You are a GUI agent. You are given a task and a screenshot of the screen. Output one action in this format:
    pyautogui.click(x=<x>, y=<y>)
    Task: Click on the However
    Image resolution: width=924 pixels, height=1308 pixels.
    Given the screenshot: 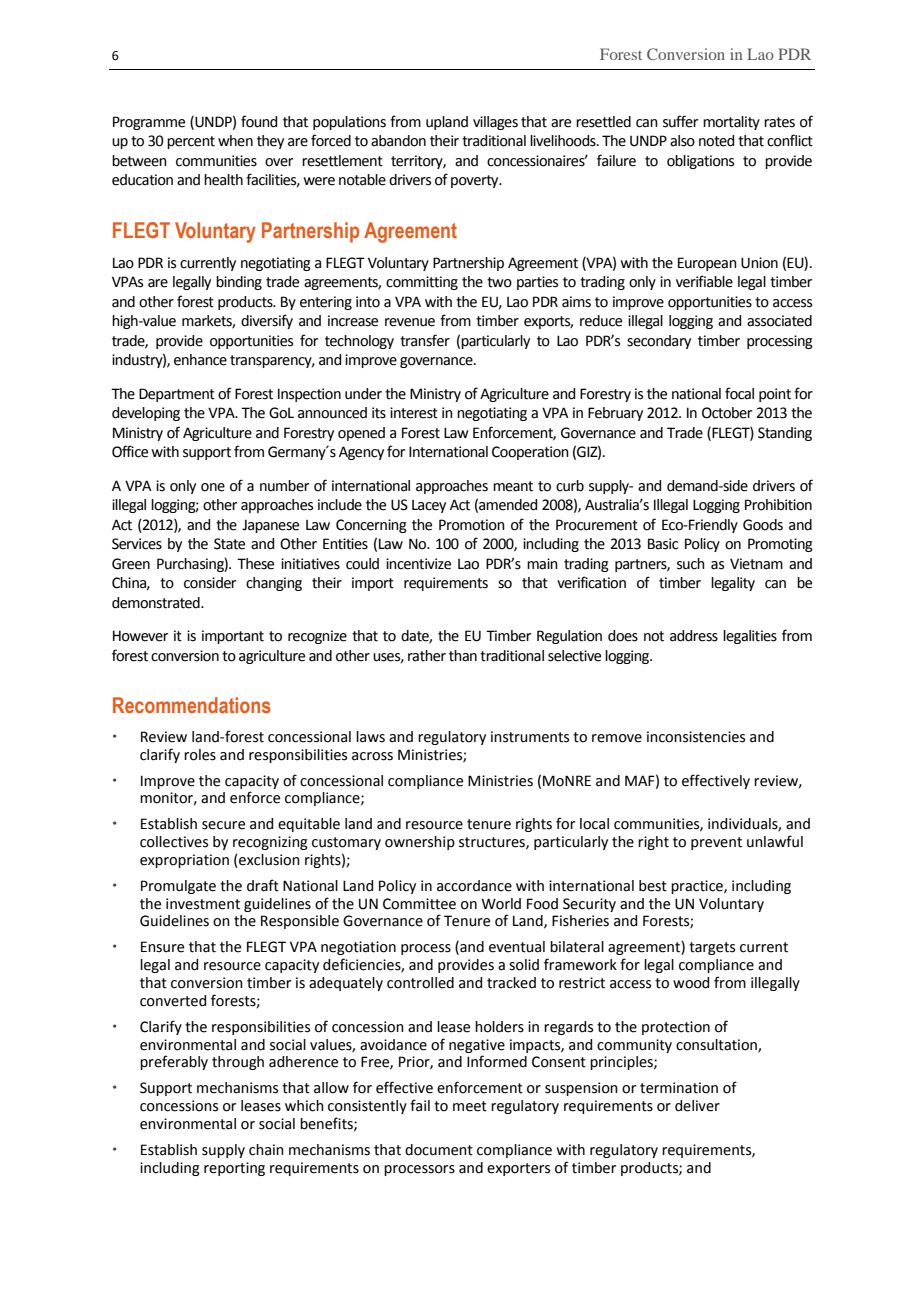 What is the action you would take?
    pyautogui.click(x=140, y=636)
